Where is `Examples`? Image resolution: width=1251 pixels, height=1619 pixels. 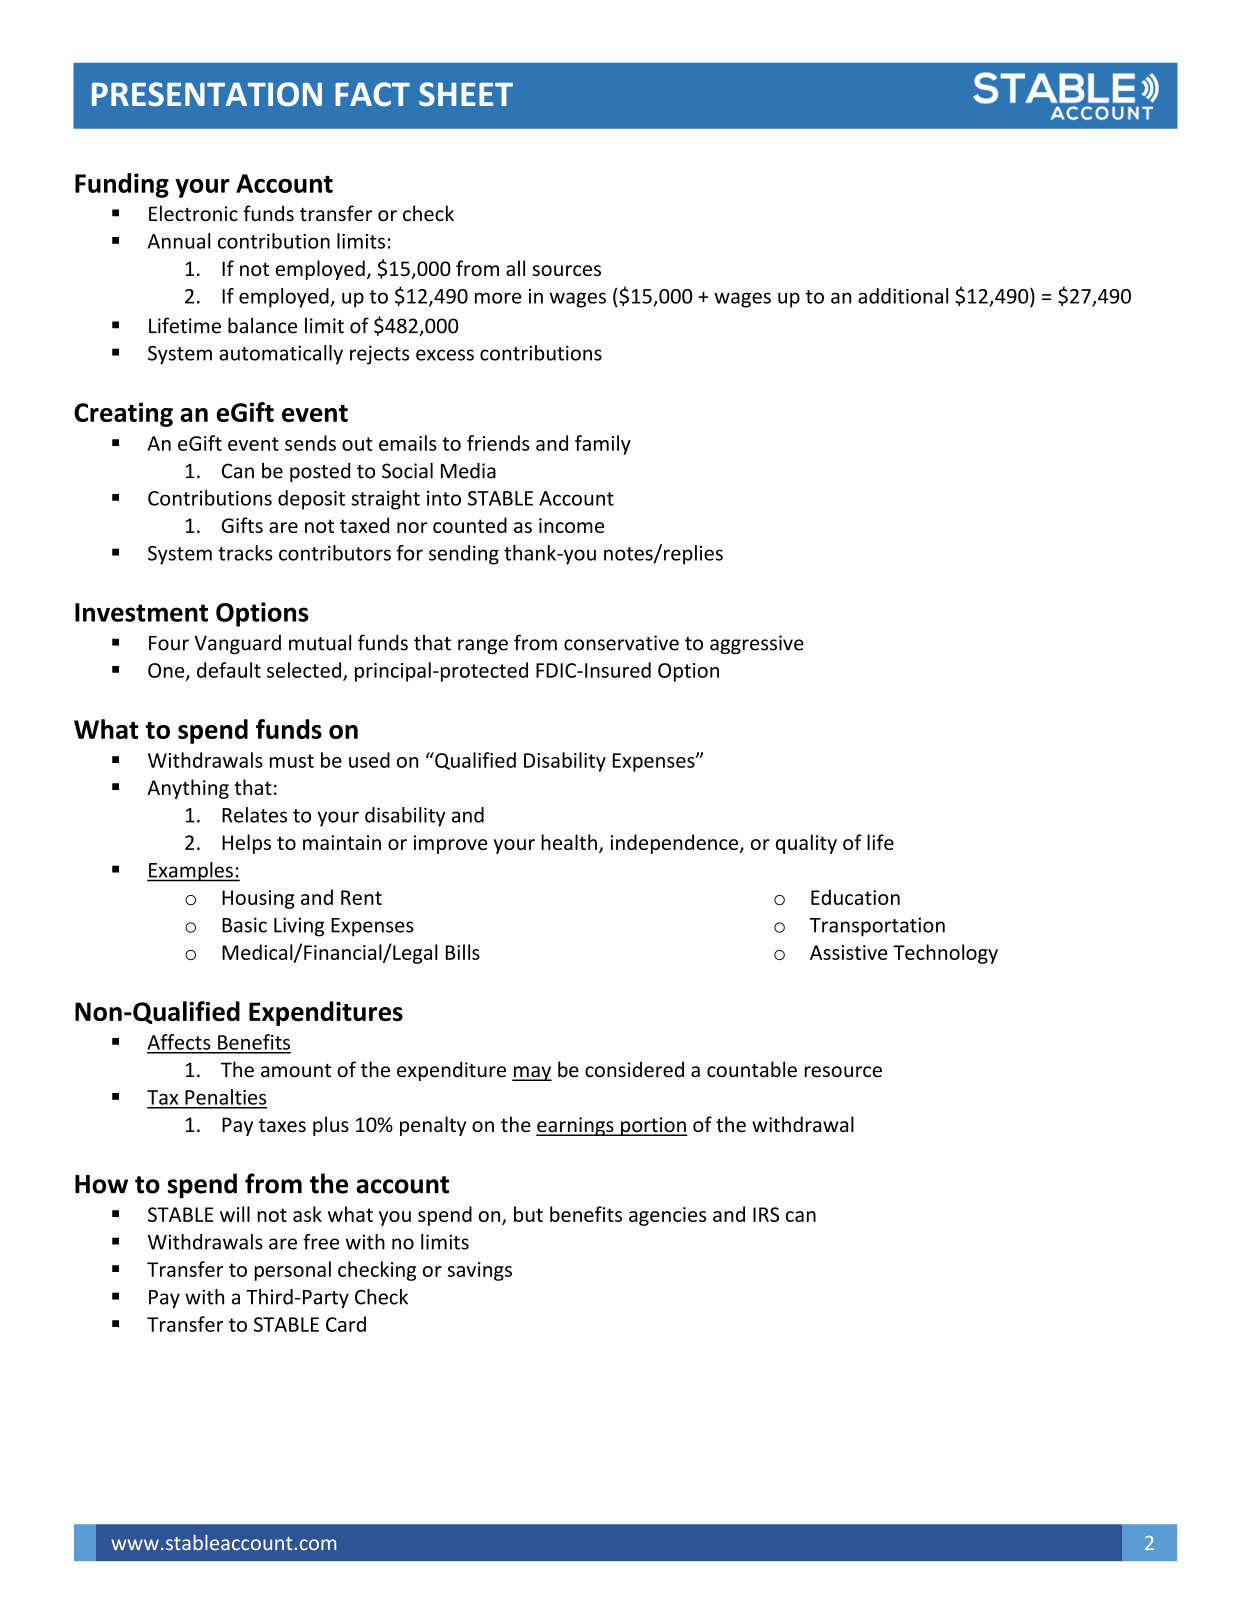 Examples is located at coordinates (191, 872).
